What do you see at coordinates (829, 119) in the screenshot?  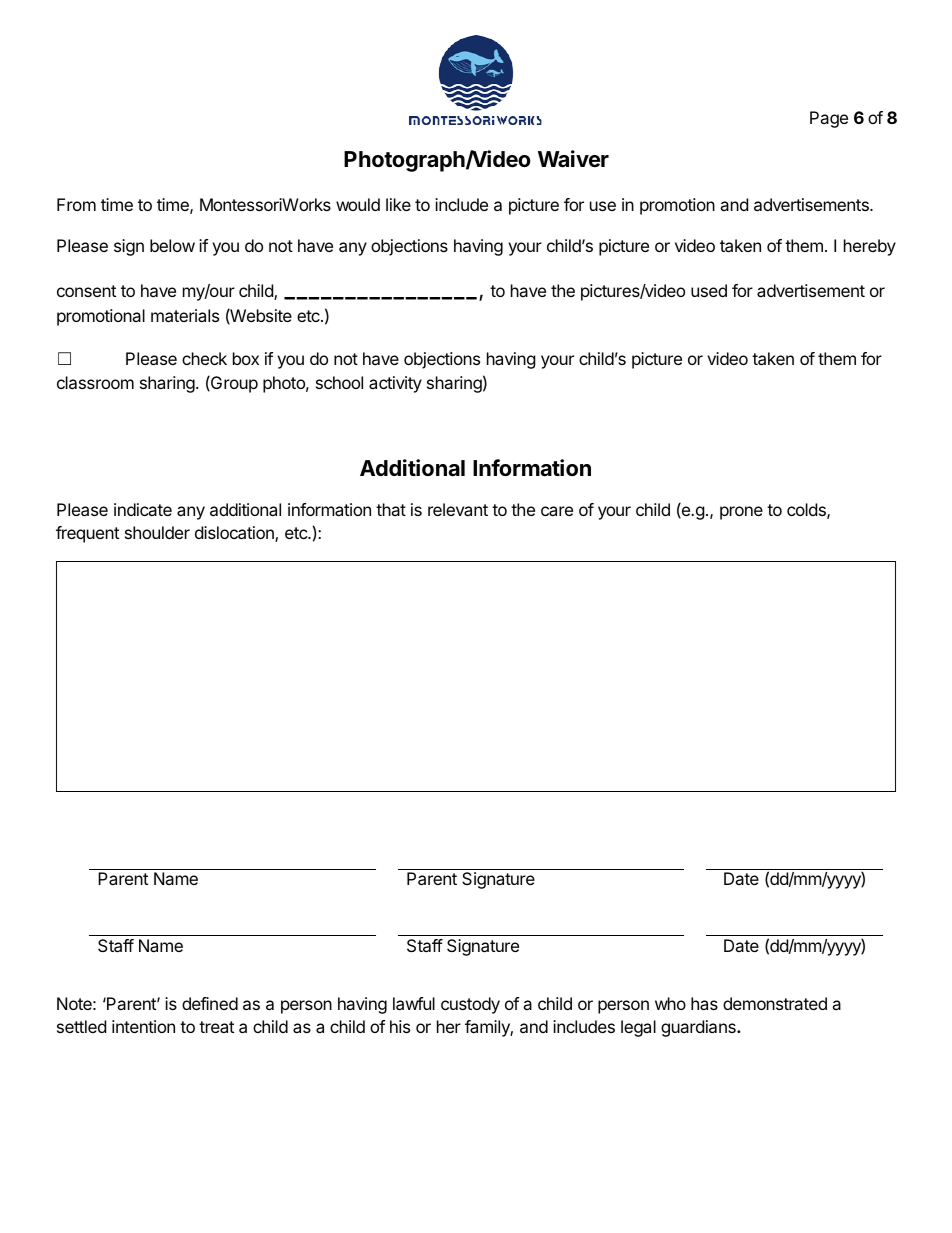 I see `Page` at bounding box center [829, 119].
